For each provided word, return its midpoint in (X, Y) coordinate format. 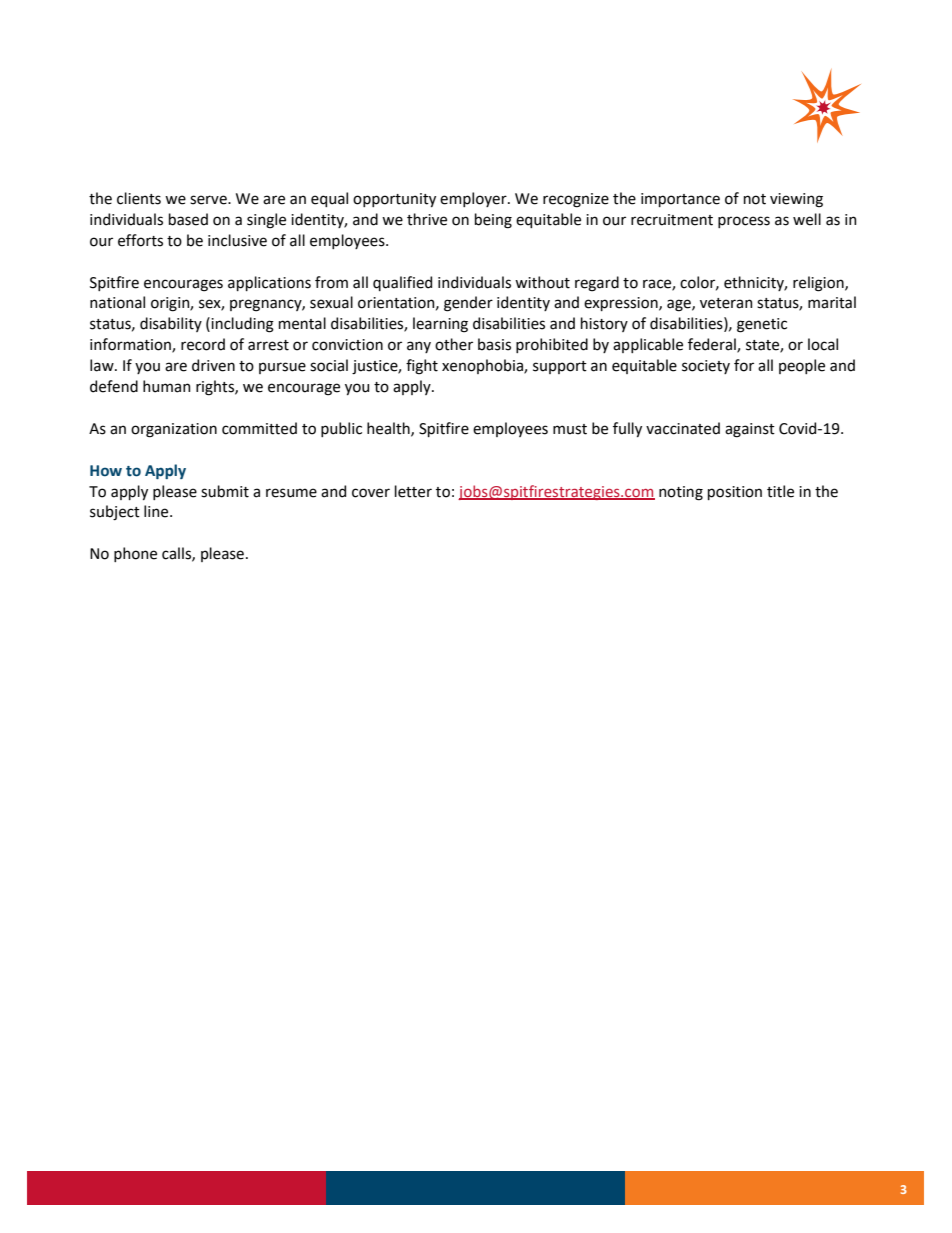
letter (413, 491)
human (167, 386)
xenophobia (483, 366)
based (188, 219)
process (744, 222)
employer (474, 199)
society (706, 367)
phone (135, 554)
